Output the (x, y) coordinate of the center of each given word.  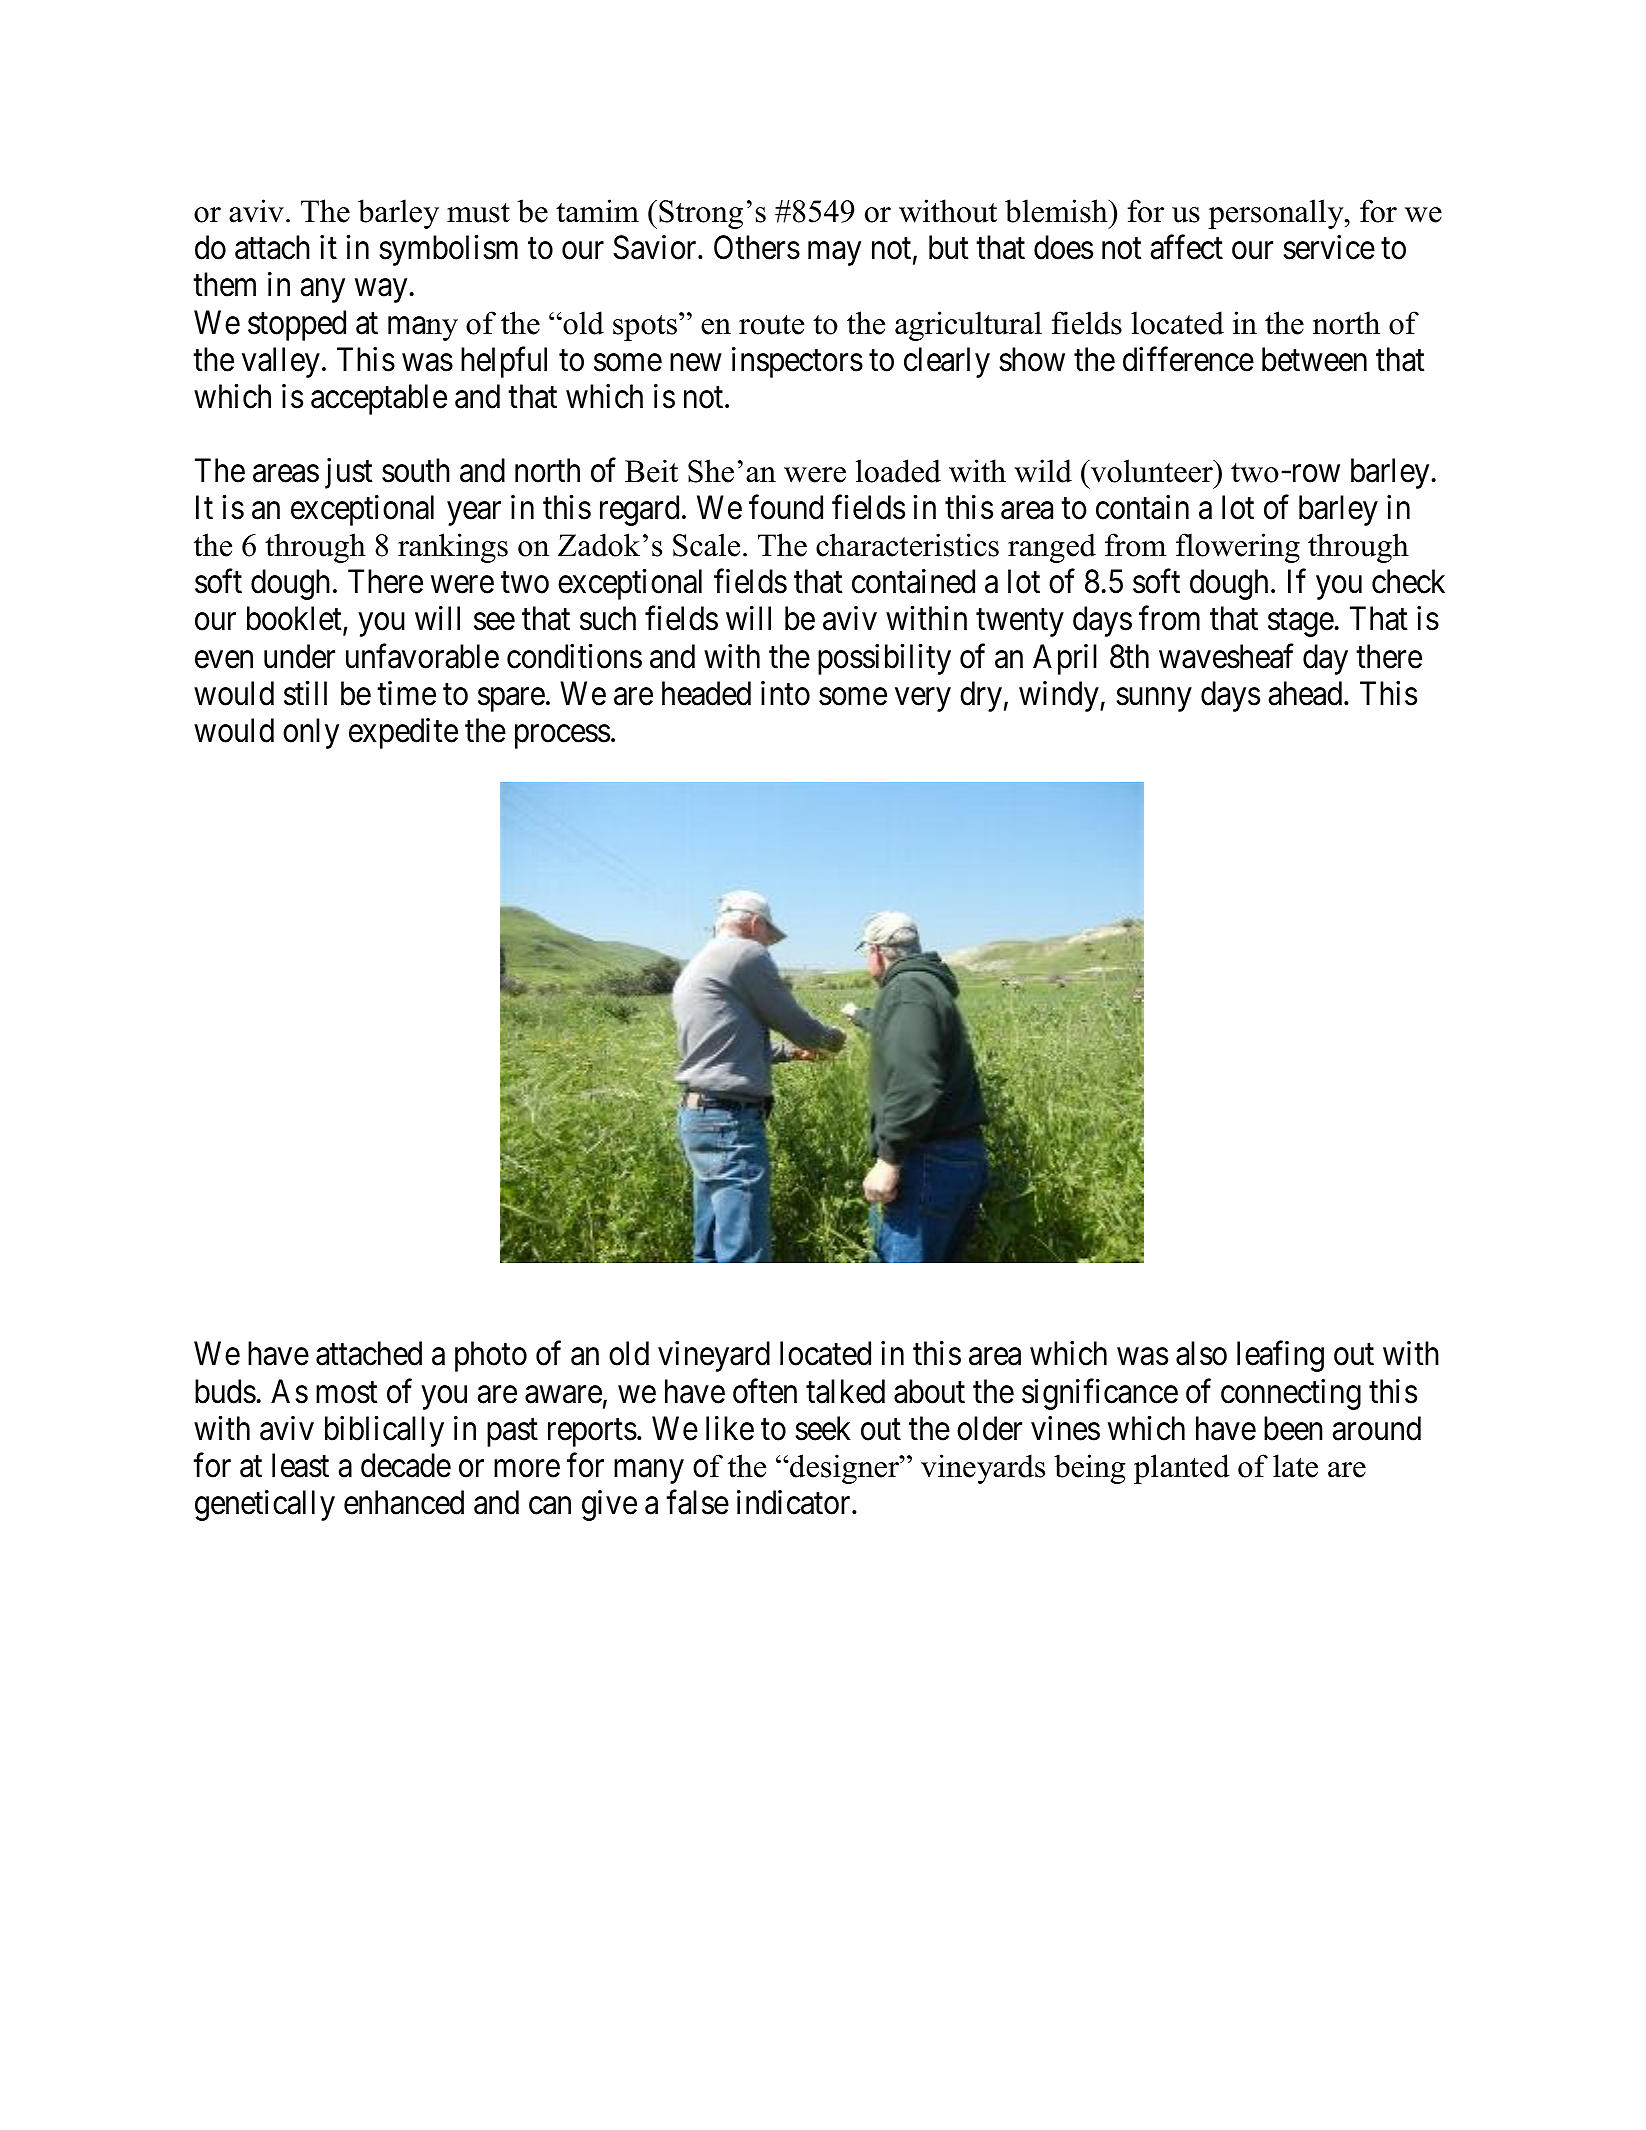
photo (491, 1356)
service (1329, 247)
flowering (1238, 548)
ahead (1307, 693)
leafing (1280, 1356)
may (834, 254)
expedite (403, 733)
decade (406, 1465)
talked (845, 1391)
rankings (453, 548)
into (785, 693)
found (786, 507)
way (381, 291)
